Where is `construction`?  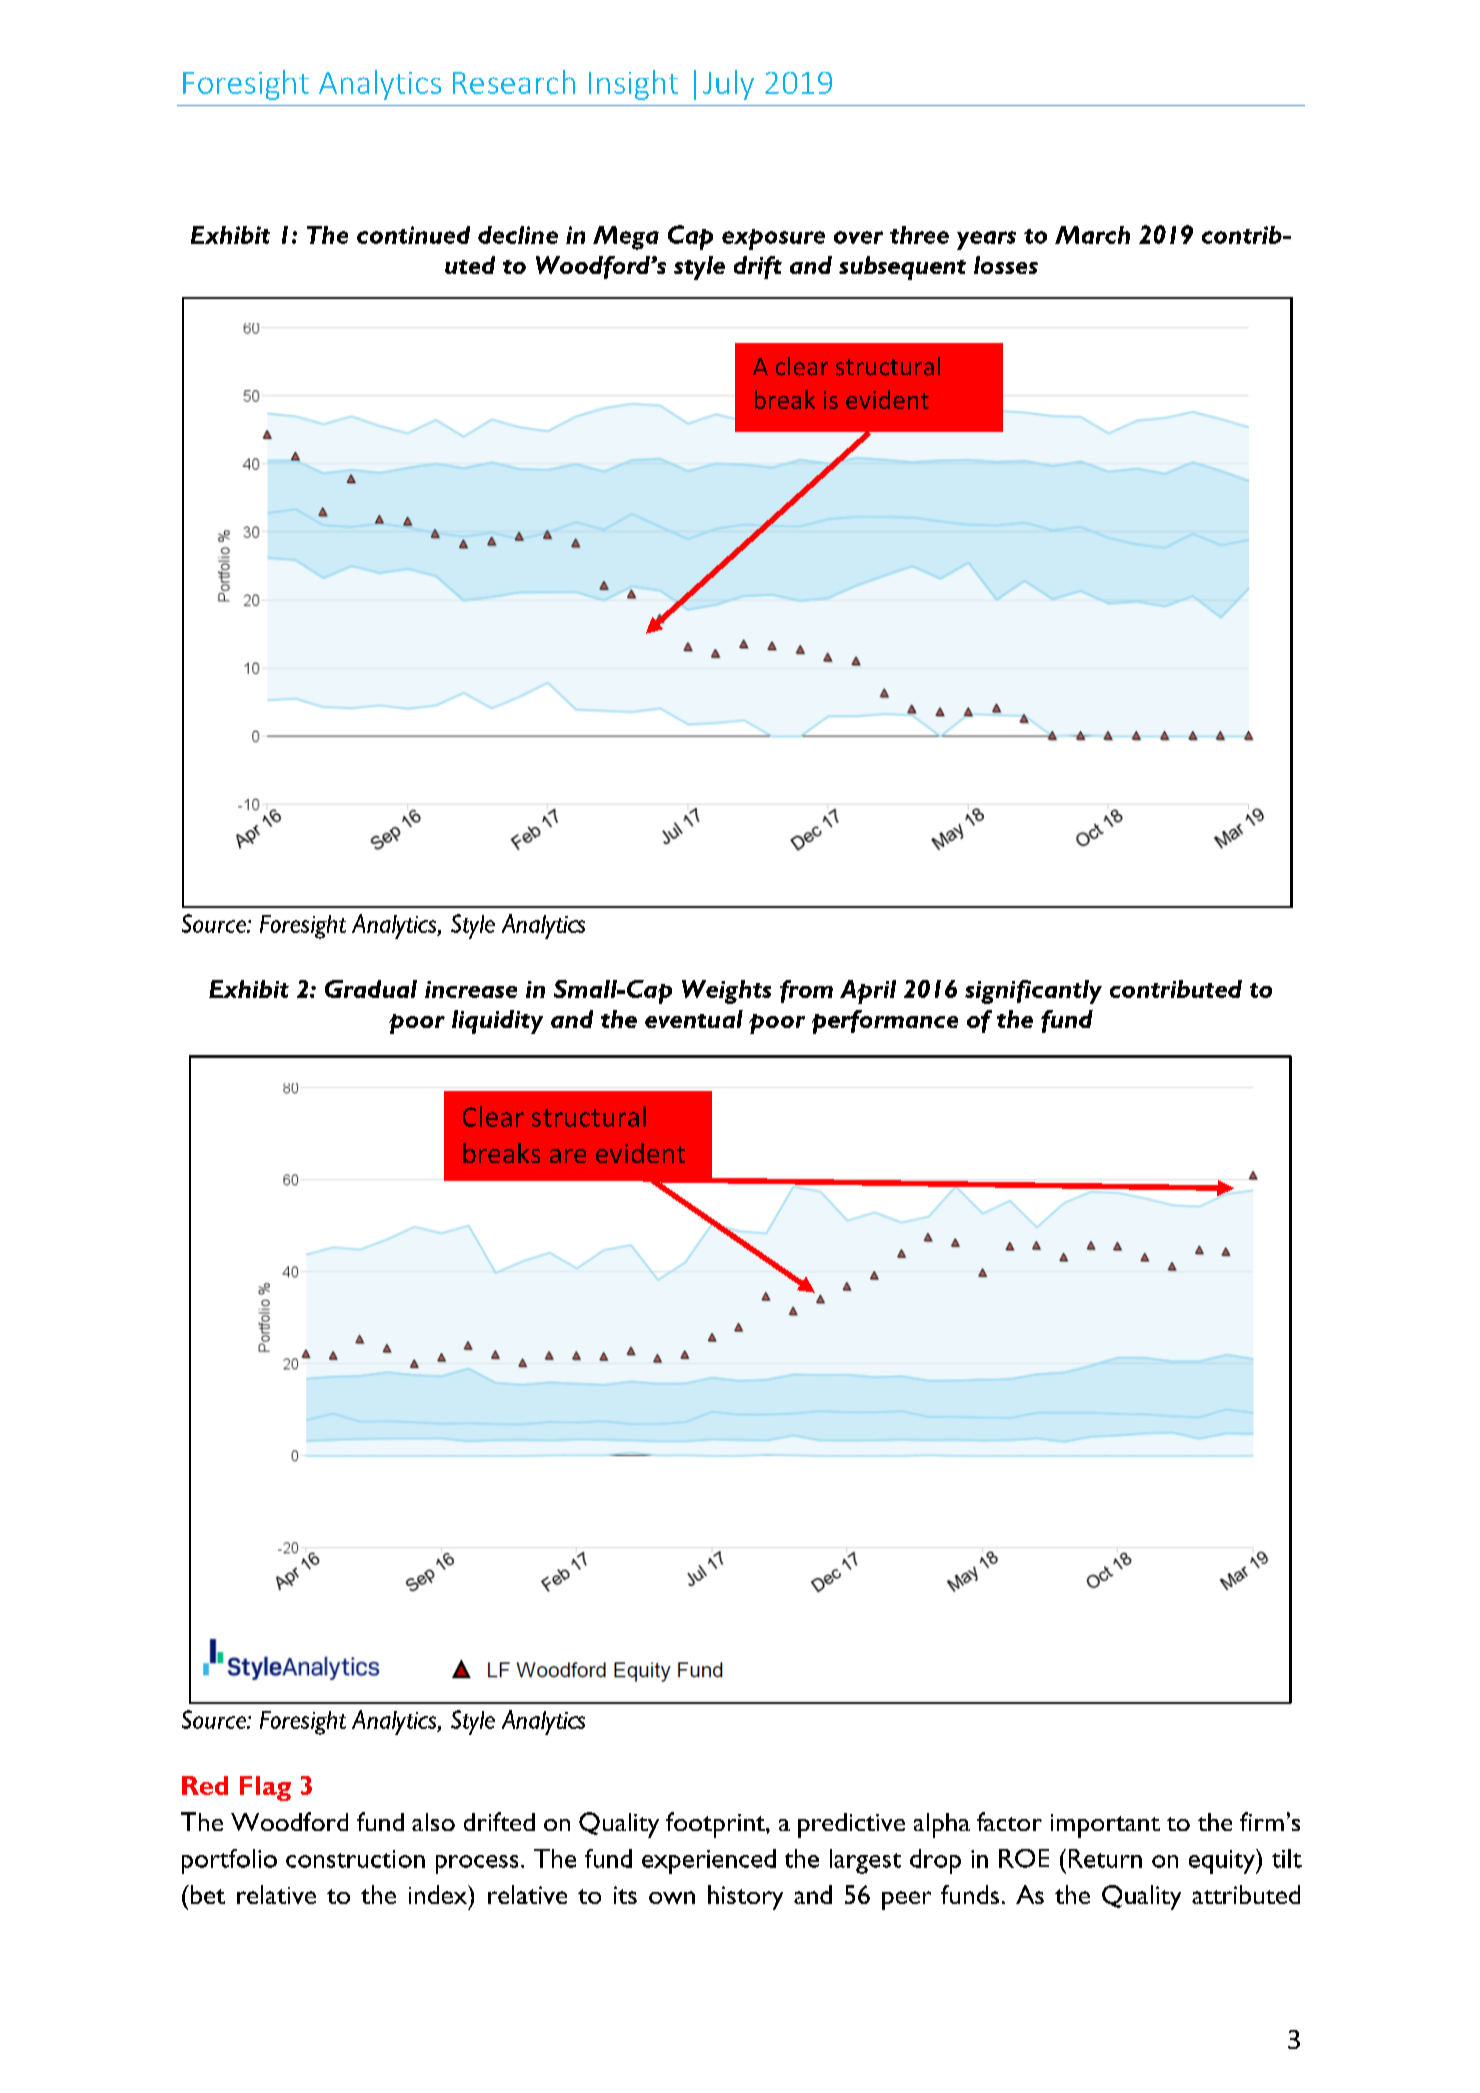
construction is located at coordinates (355, 1859).
